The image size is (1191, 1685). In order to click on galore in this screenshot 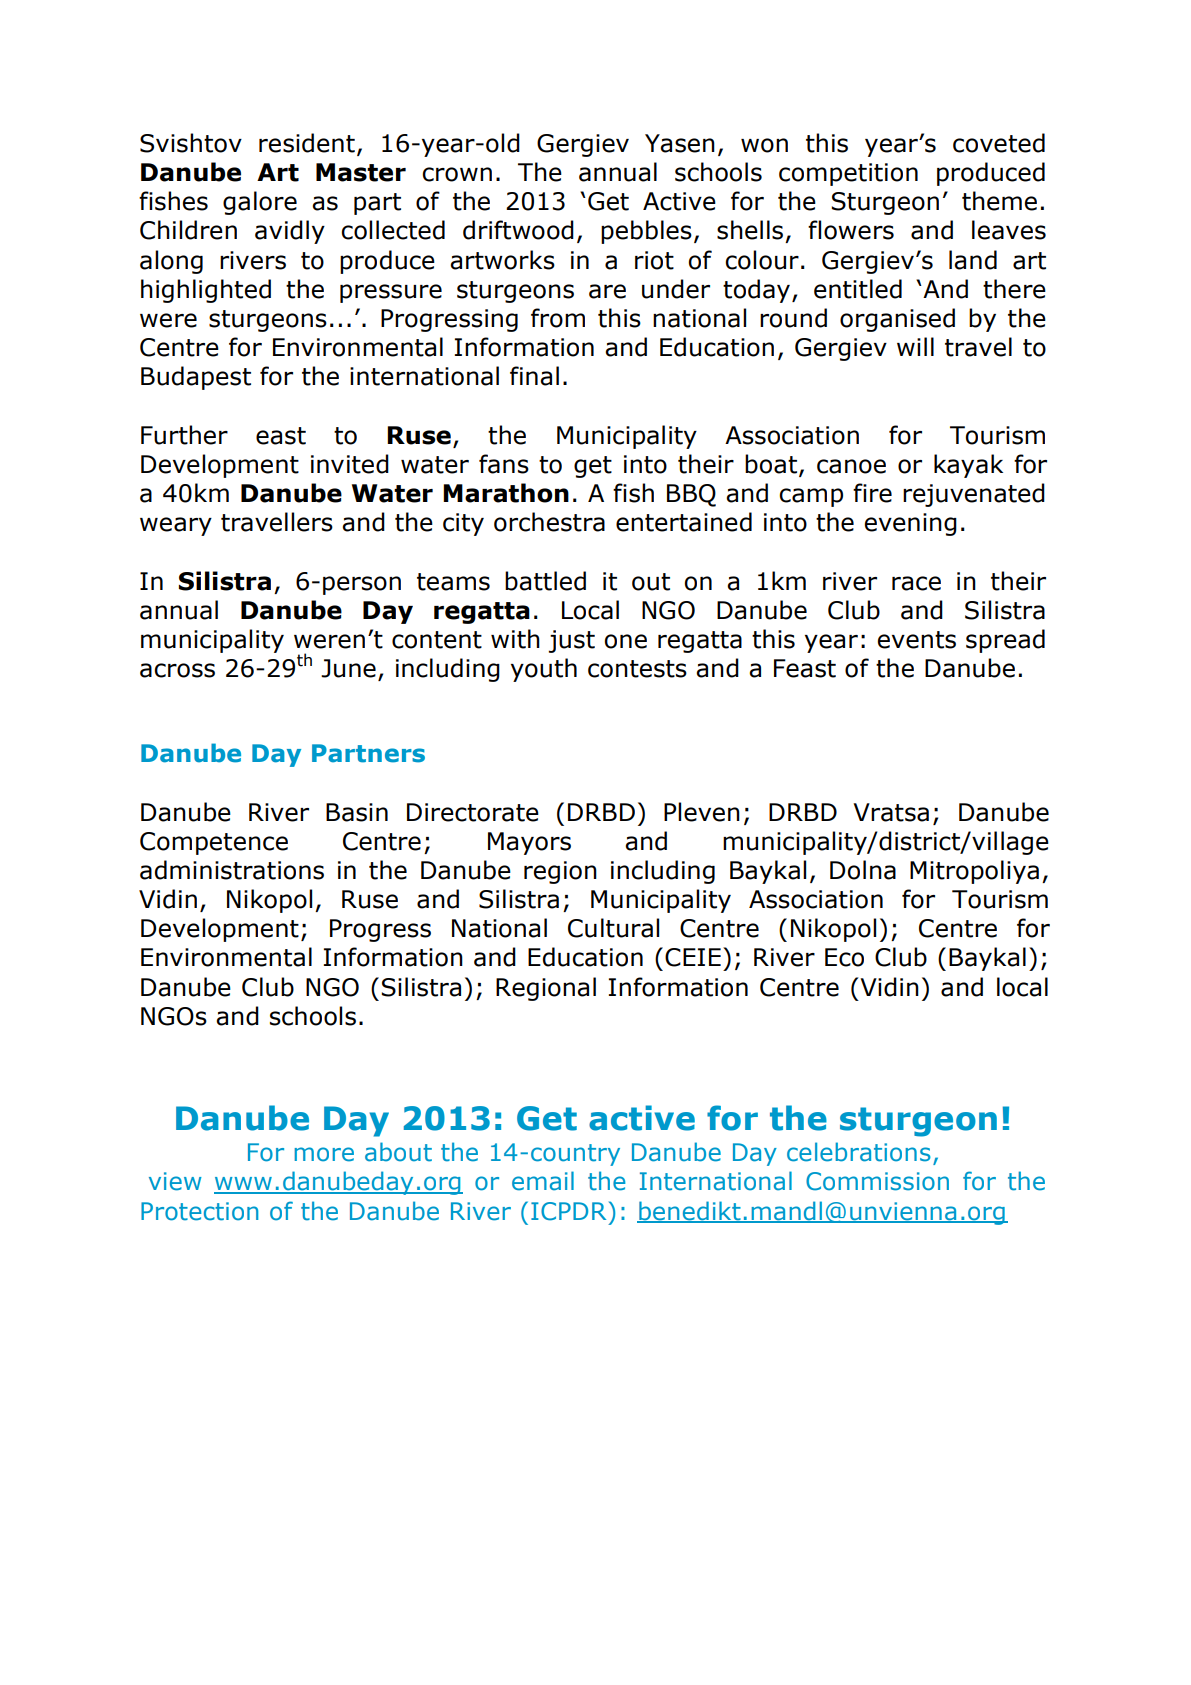, I will do `click(260, 203)`.
